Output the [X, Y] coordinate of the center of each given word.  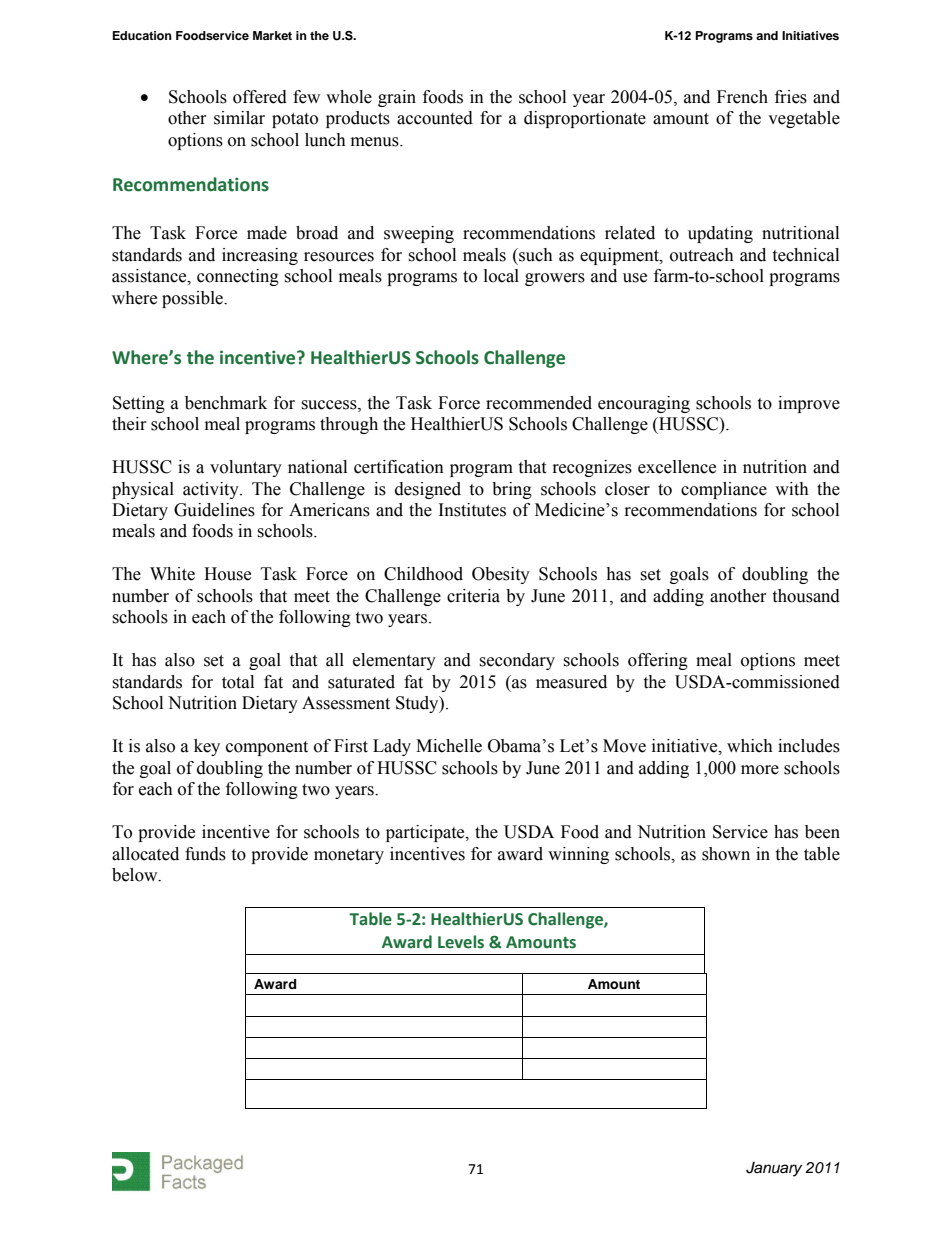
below [136, 875]
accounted [435, 118]
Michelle [449, 746]
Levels [461, 942]
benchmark [226, 403]
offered [260, 97]
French [742, 97]
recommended [539, 403]
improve [809, 404]
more [760, 770]
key [207, 747]
